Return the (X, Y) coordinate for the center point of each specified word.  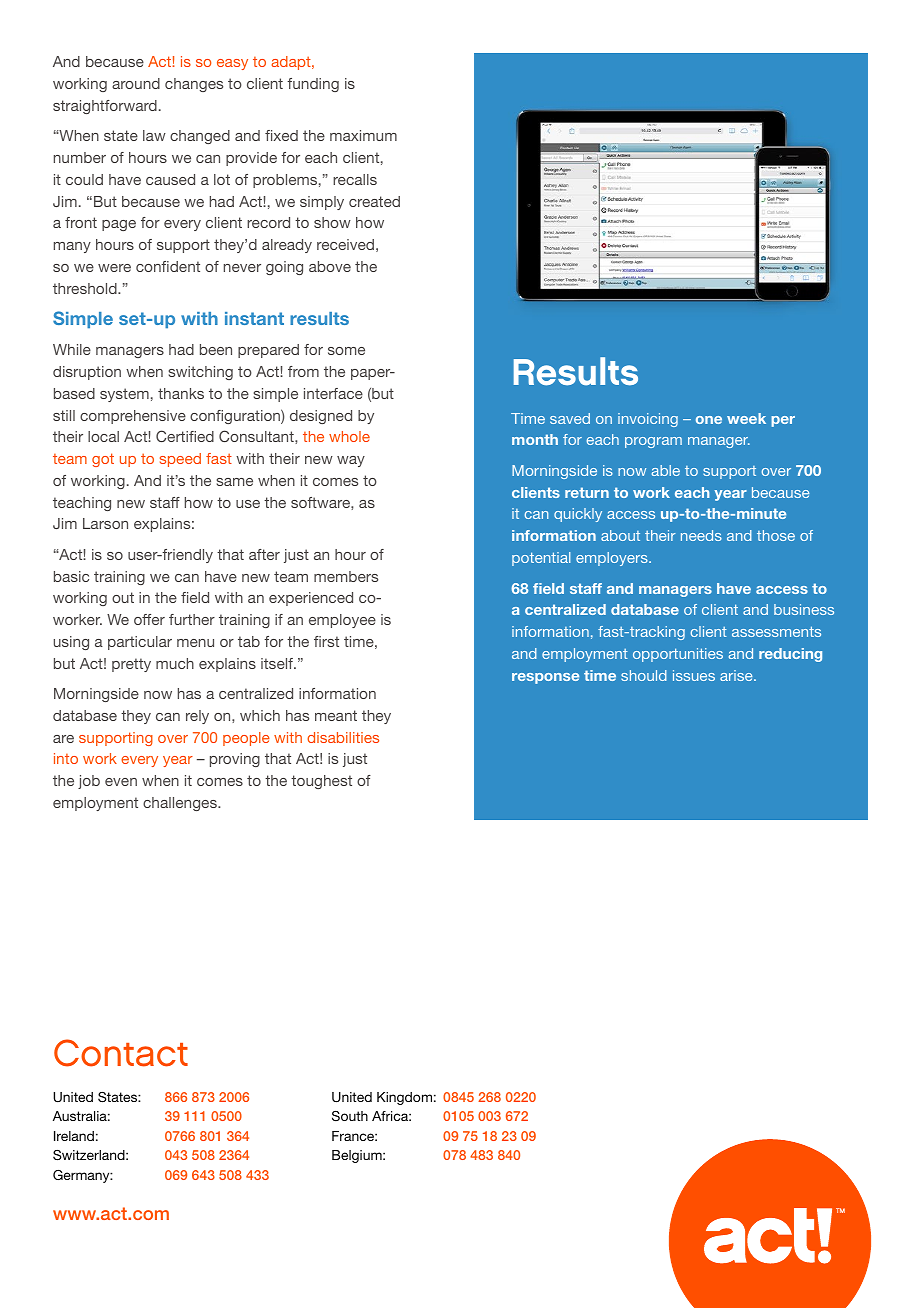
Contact (121, 1053)
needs (701, 535)
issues (694, 675)
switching (200, 373)
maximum (363, 135)
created (374, 201)
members (346, 576)
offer (149, 619)
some (346, 351)
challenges (181, 804)
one (709, 420)
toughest (321, 782)
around (136, 83)
